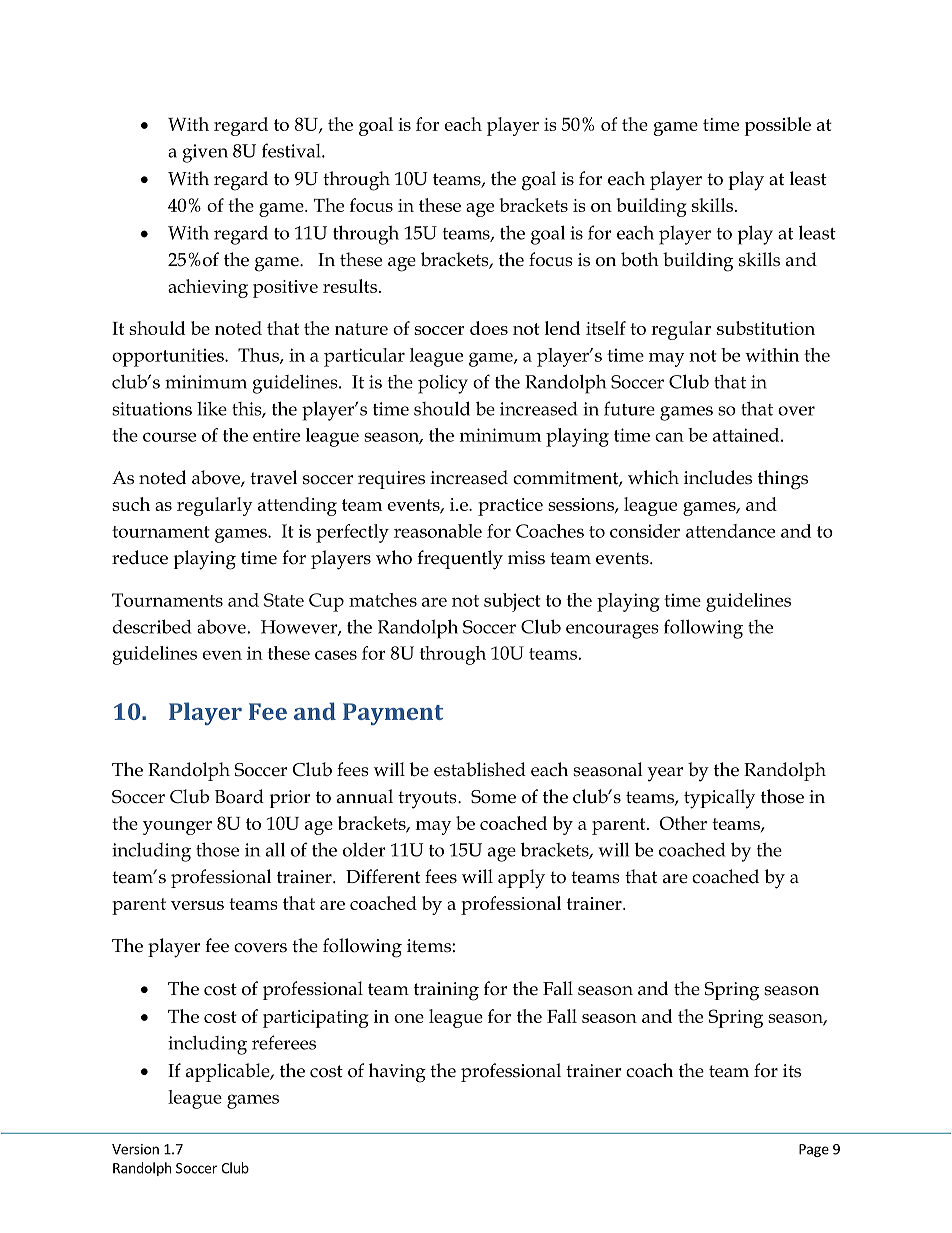 Image resolution: width=952 pixels, height=1233 pixels. I want to click on possible, so click(778, 126).
